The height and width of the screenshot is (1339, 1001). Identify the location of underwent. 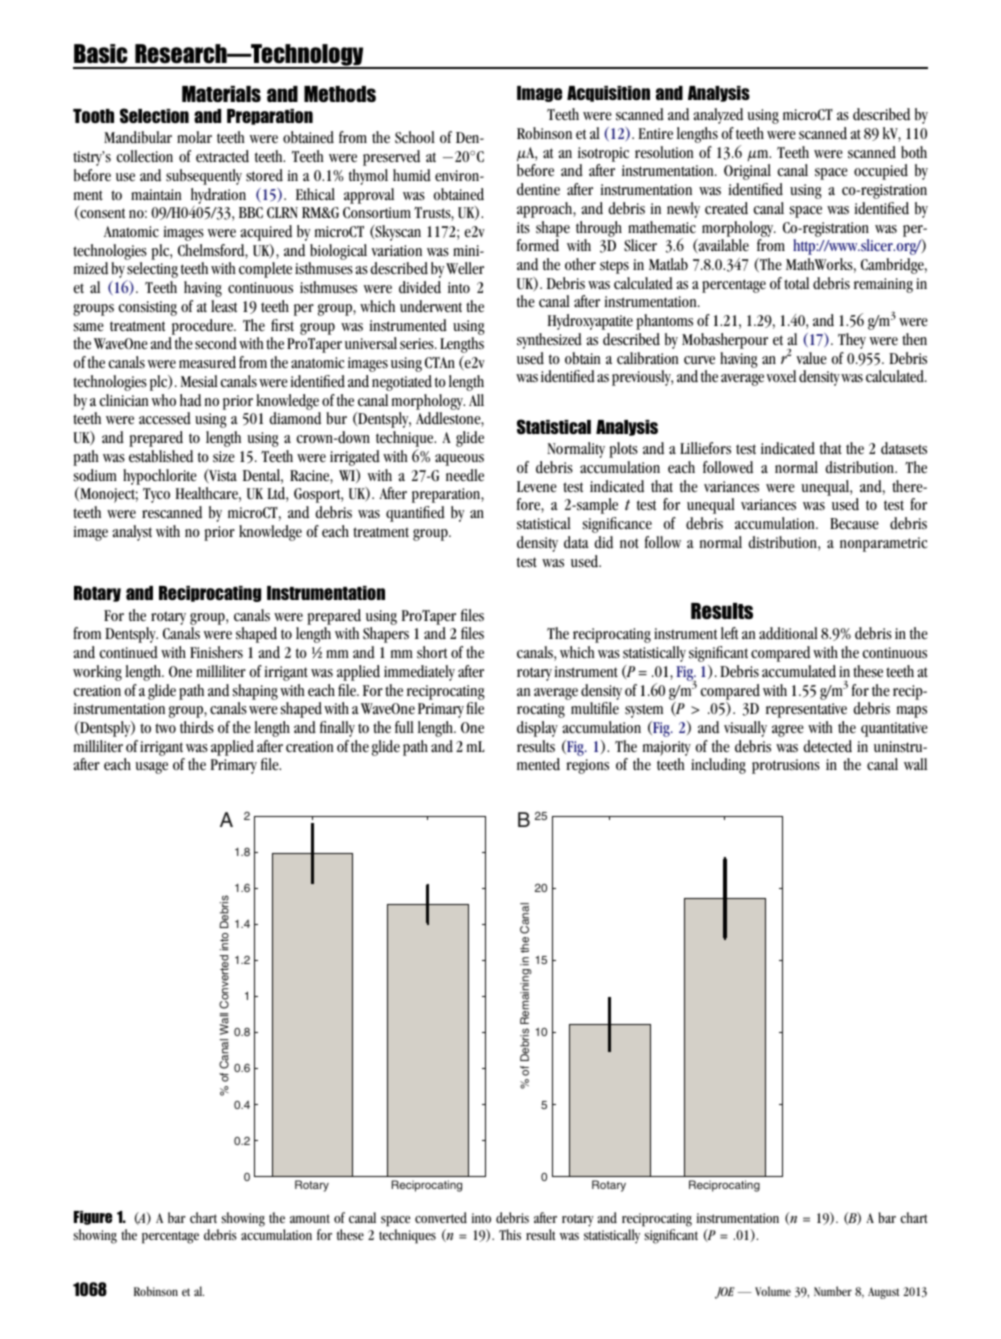
(431, 306).
